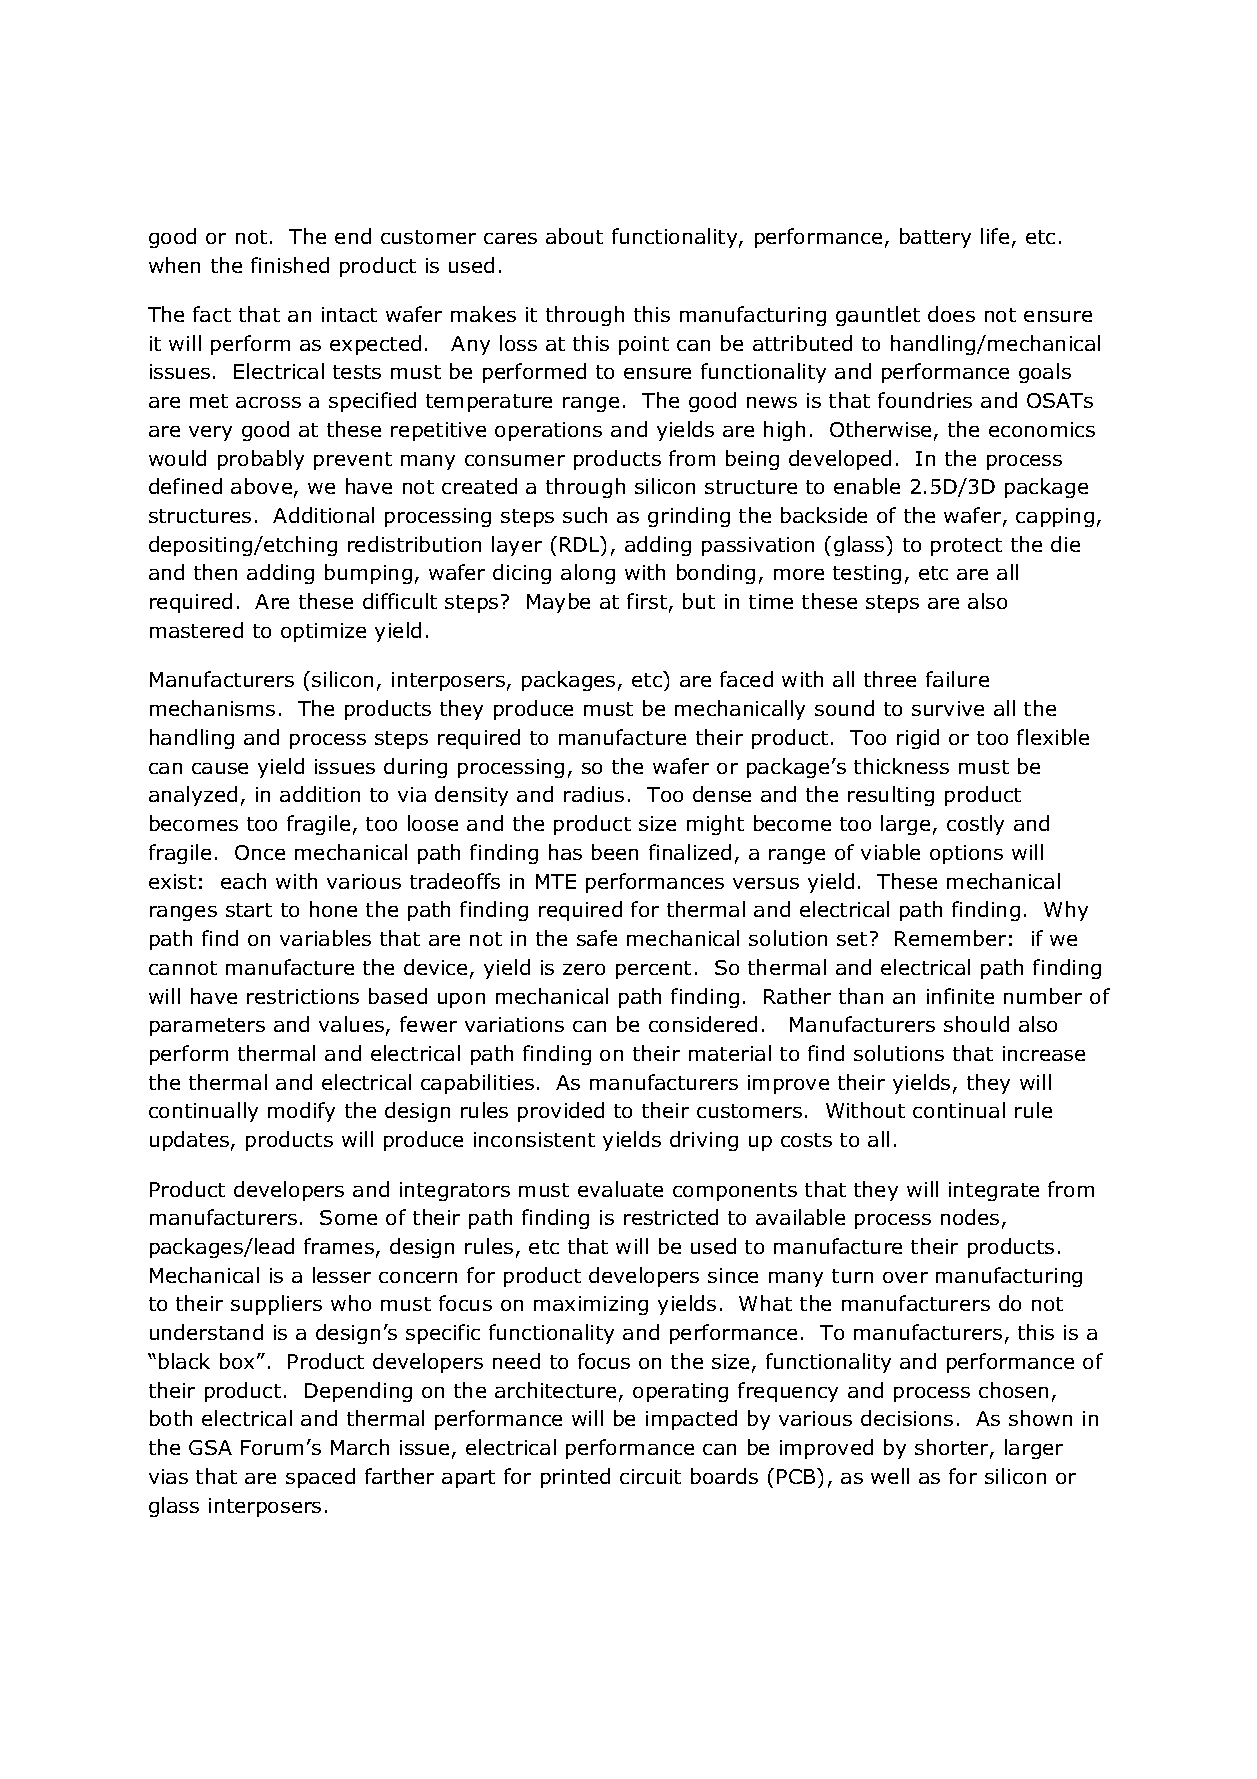 Image resolution: width=1257 pixels, height=1779 pixels. What do you see at coordinates (210, 1447) in the image?
I see `GSA` at bounding box center [210, 1447].
